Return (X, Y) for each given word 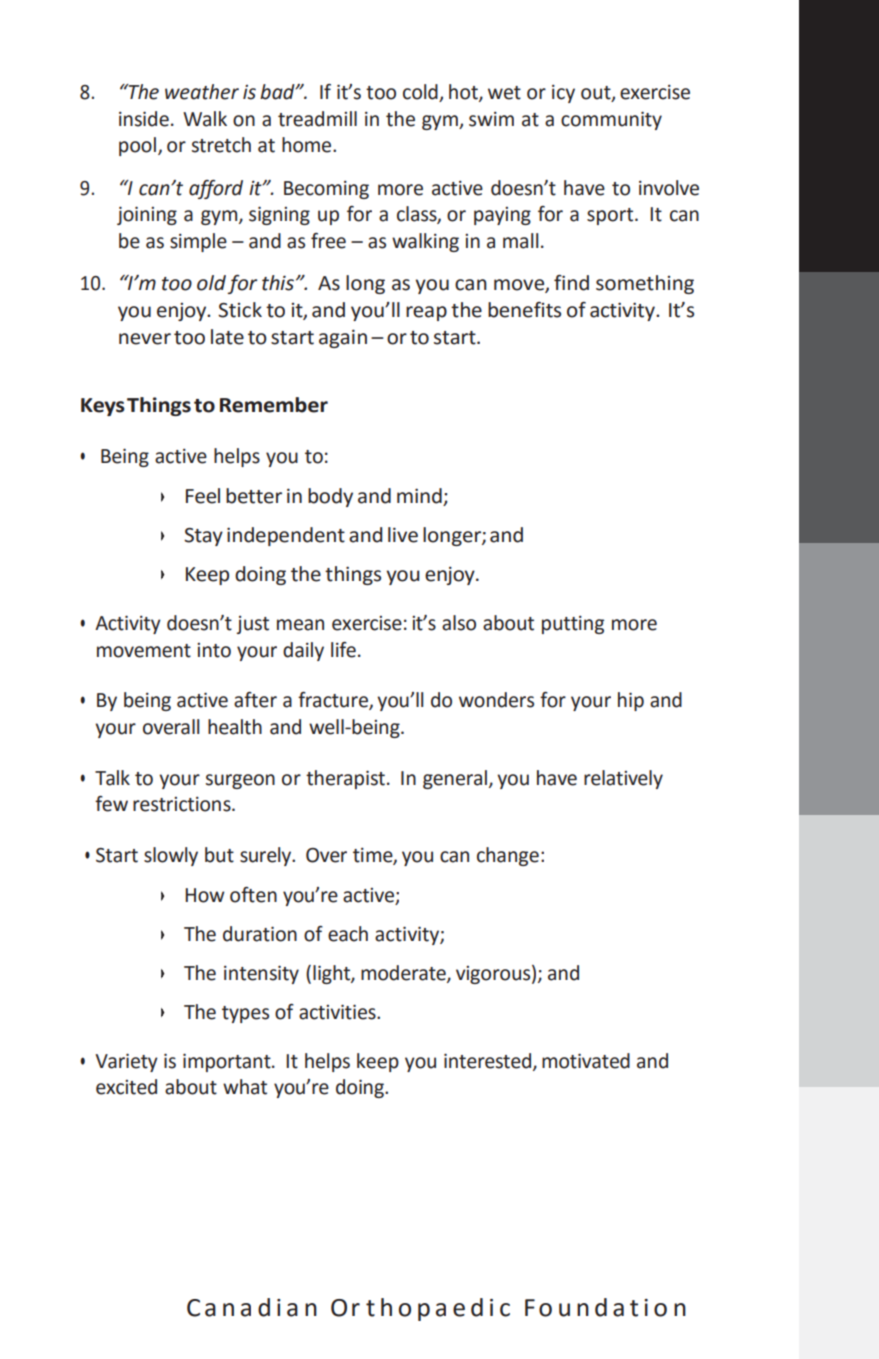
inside (144, 119)
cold (420, 92)
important (228, 1062)
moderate (404, 974)
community (611, 120)
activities (338, 1012)
